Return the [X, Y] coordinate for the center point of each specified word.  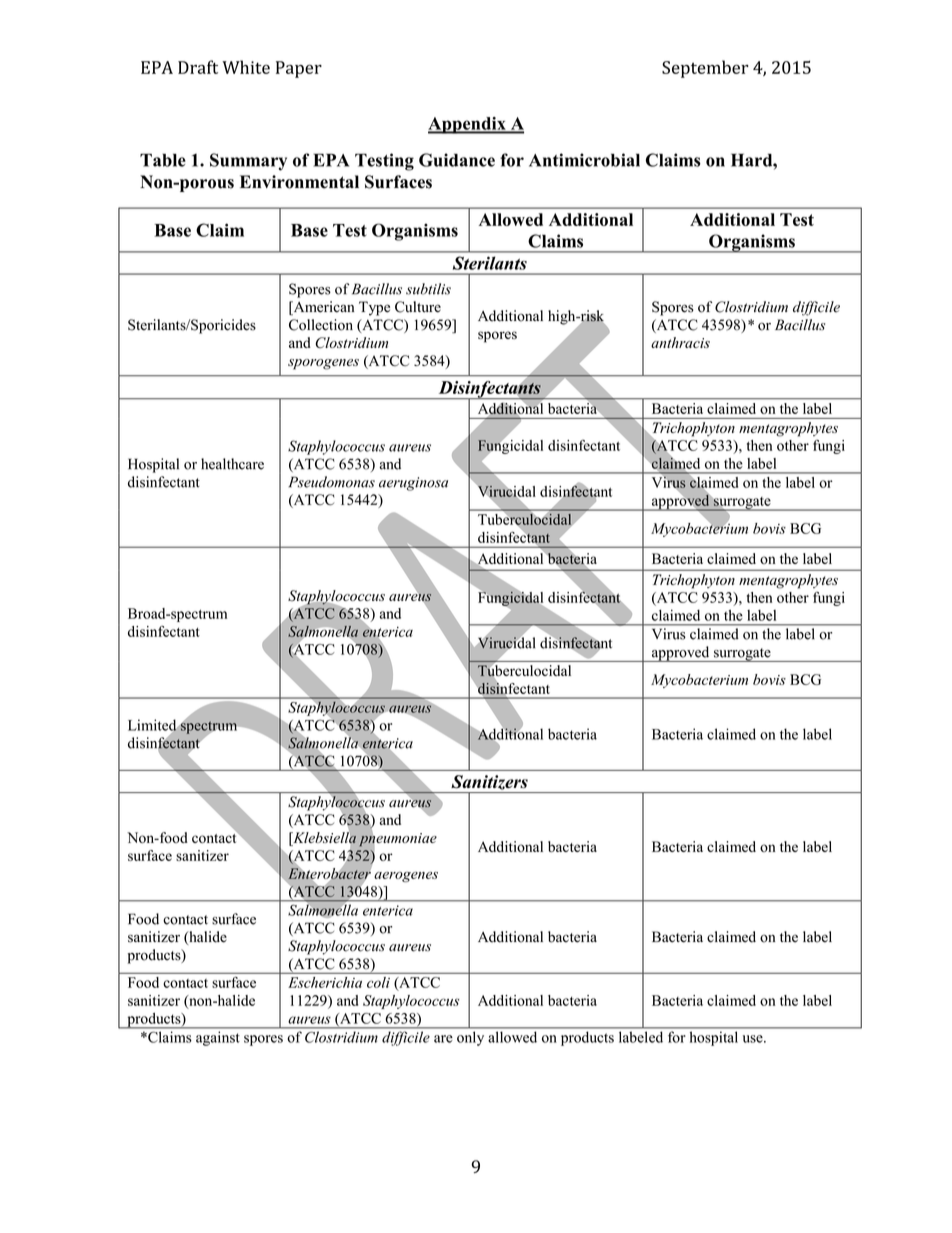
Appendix [468, 125]
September [705, 69]
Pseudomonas [331, 482]
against [217, 1039]
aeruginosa [413, 484]
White [246, 67]
